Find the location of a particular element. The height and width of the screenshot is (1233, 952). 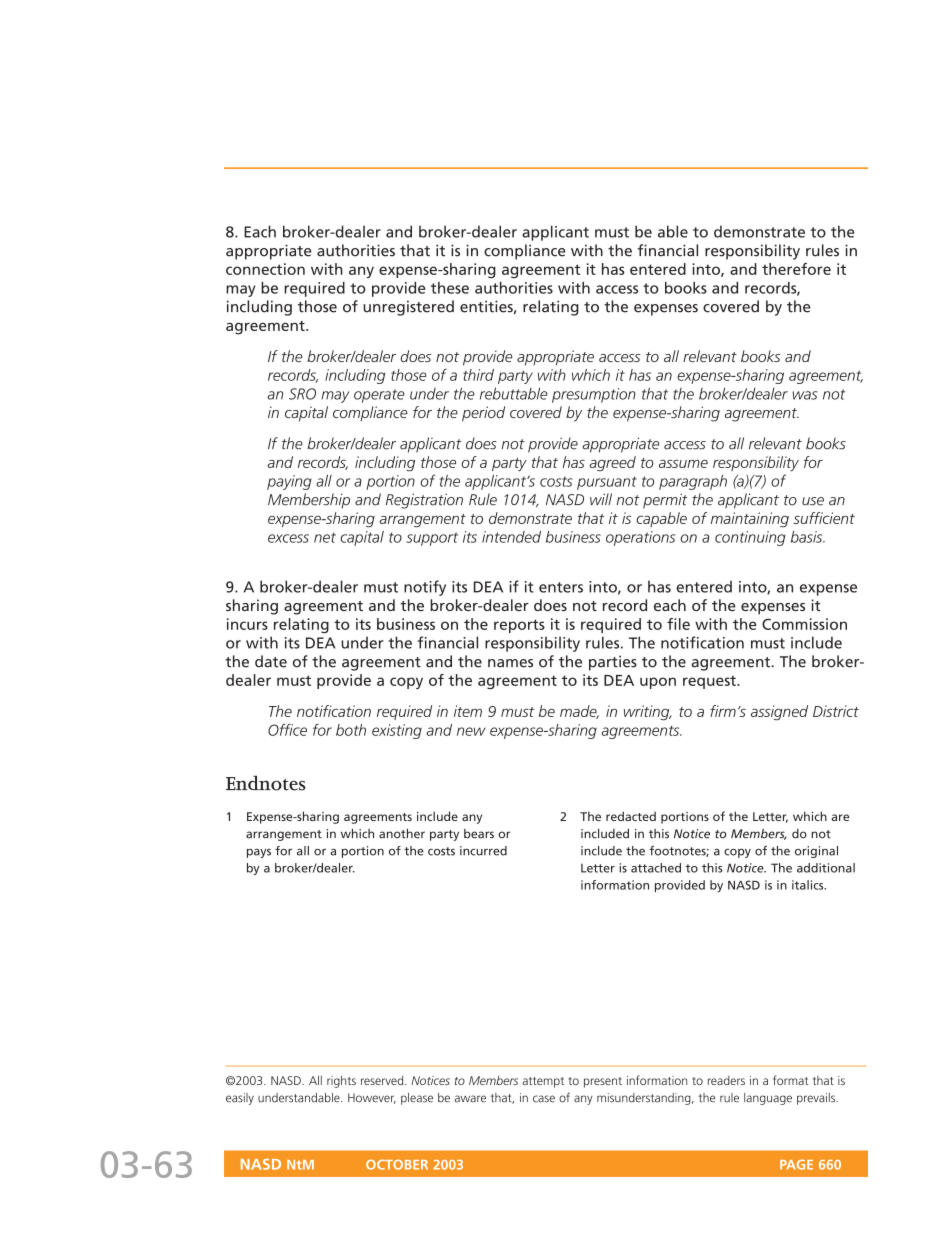

original is located at coordinates (816, 852).
